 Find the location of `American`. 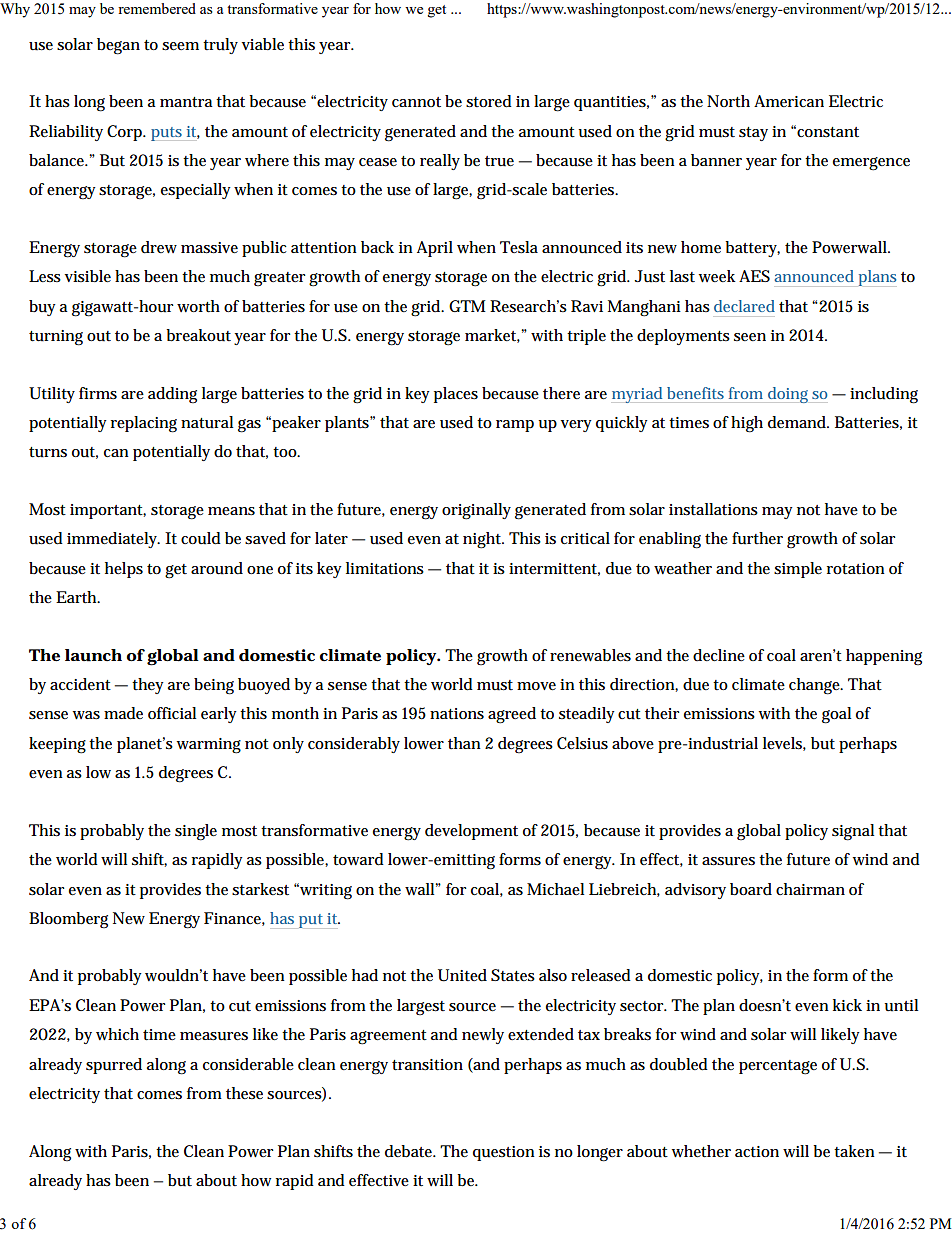

American is located at coordinates (789, 101).
